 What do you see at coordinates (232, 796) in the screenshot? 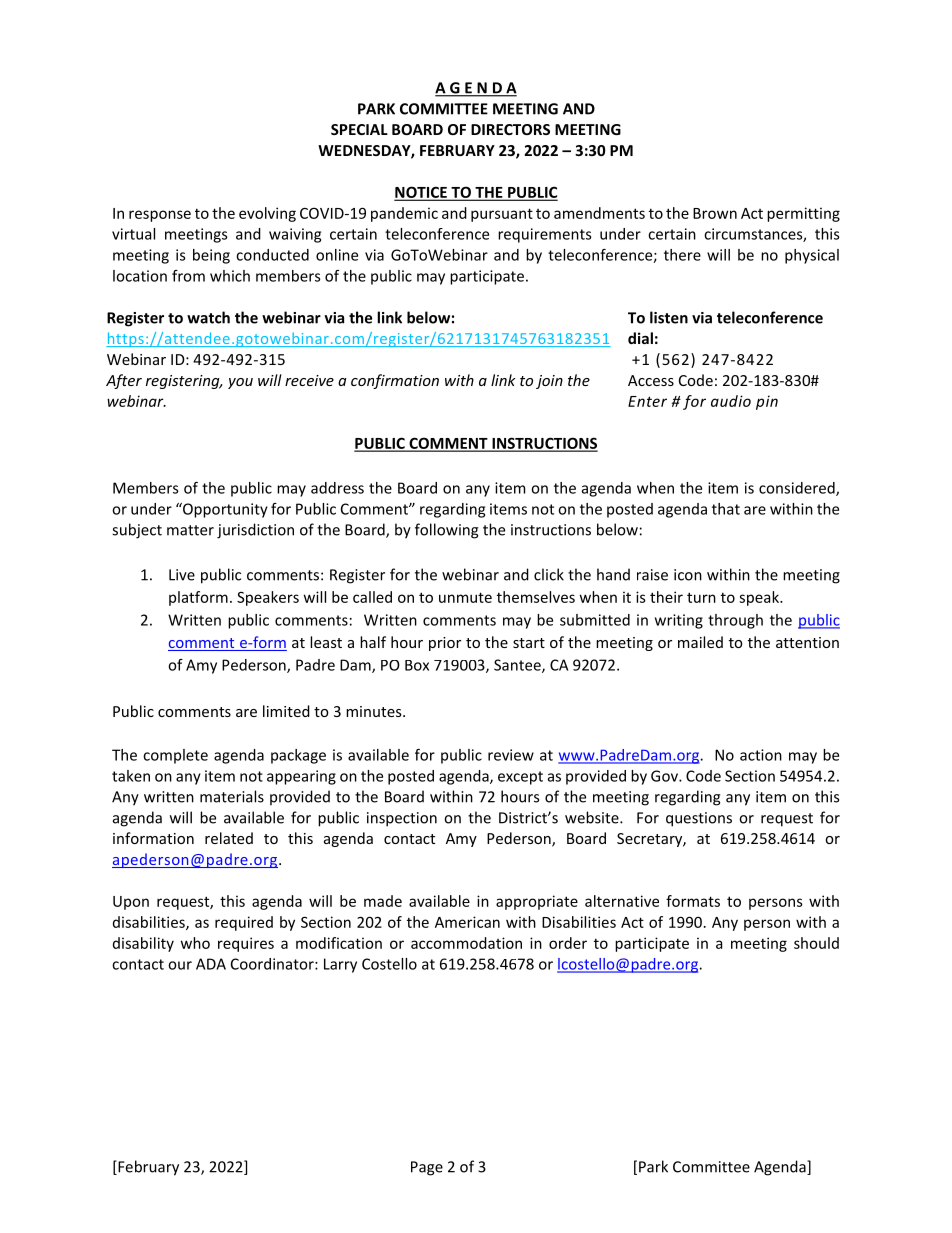
I see `materials` at bounding box center [232, 796].
